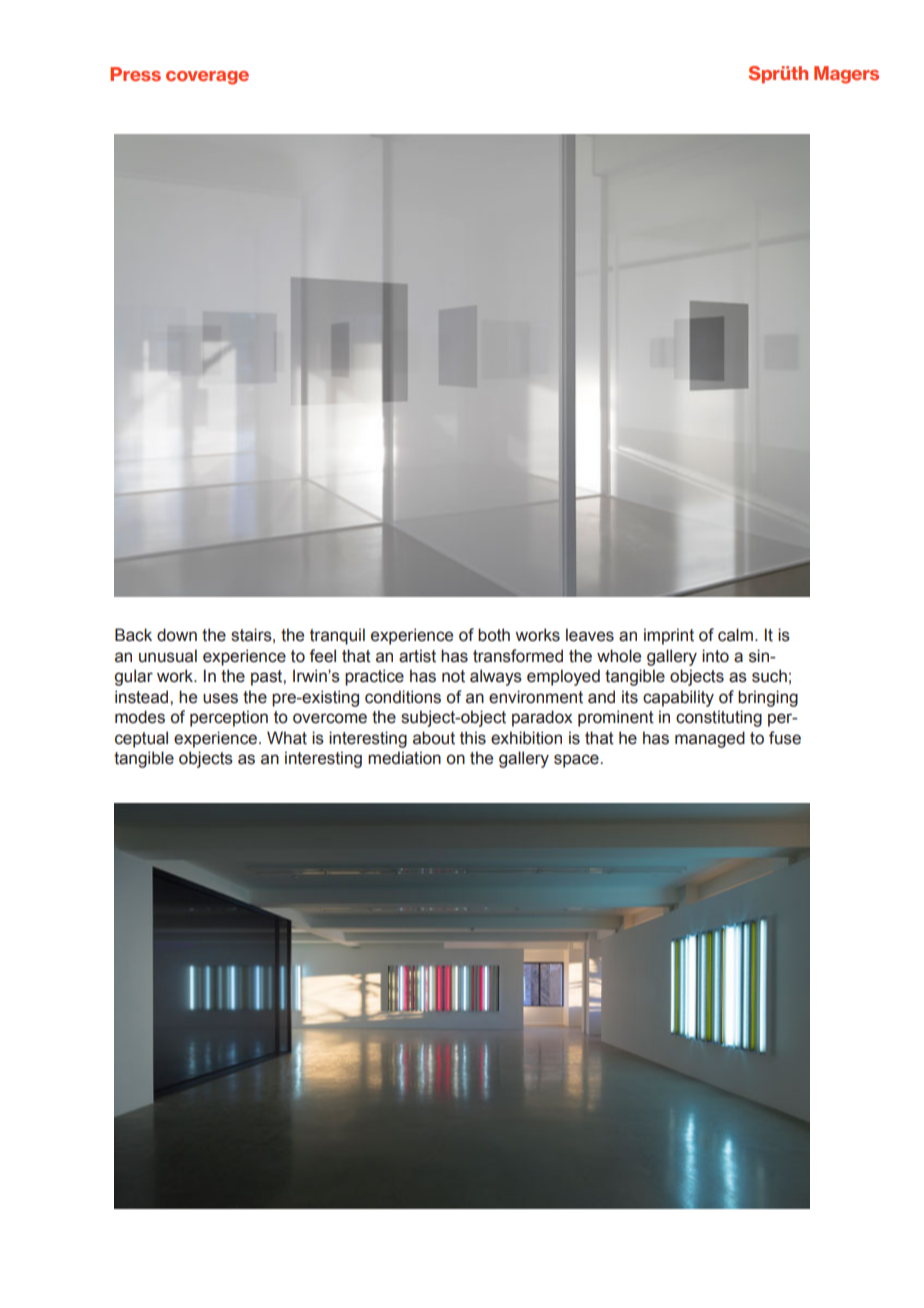  Describe the element at coordinates (590, 635) in the image. I see `leaves` at that location.
